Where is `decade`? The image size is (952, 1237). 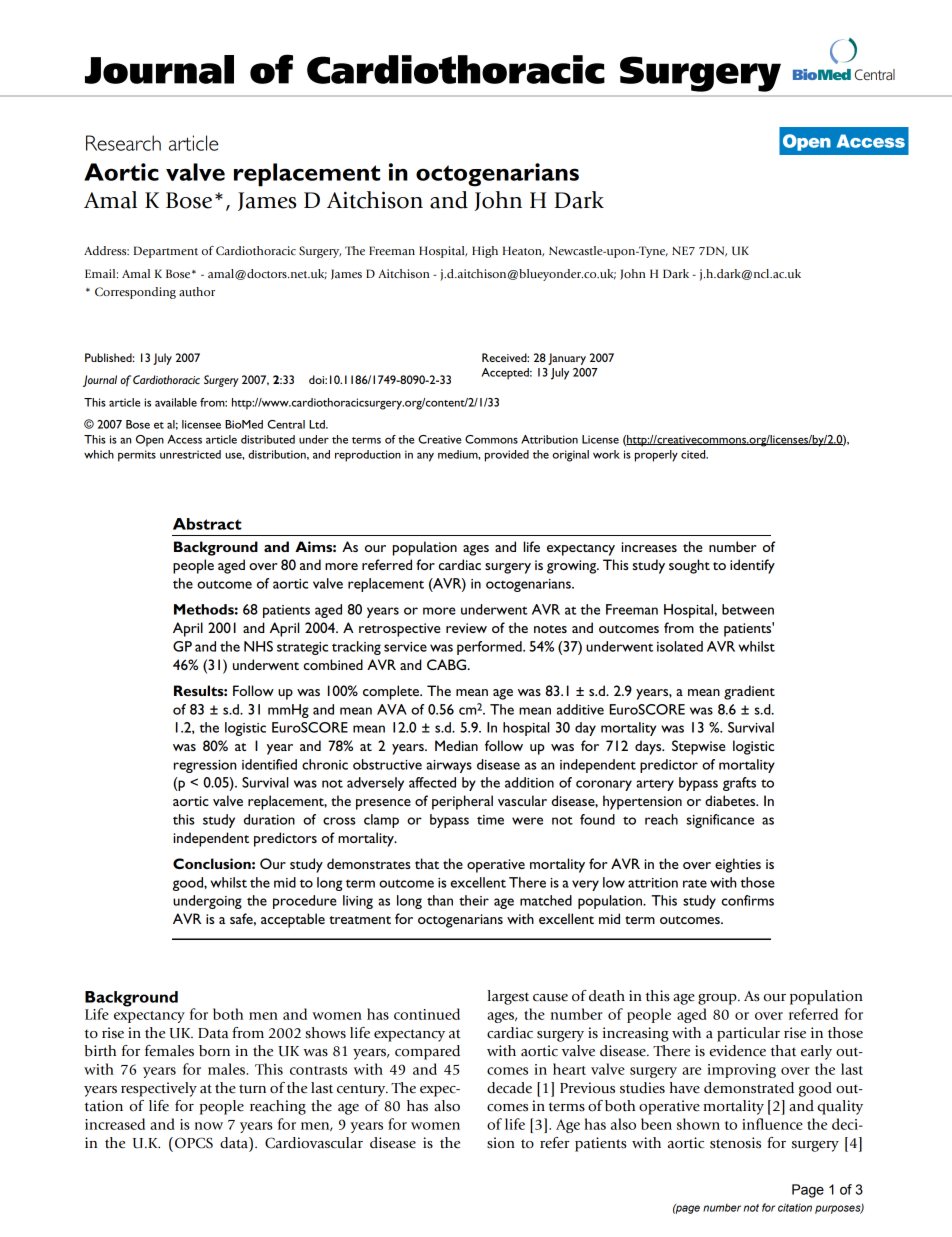
decade is located at coordinates (509, 1088).
